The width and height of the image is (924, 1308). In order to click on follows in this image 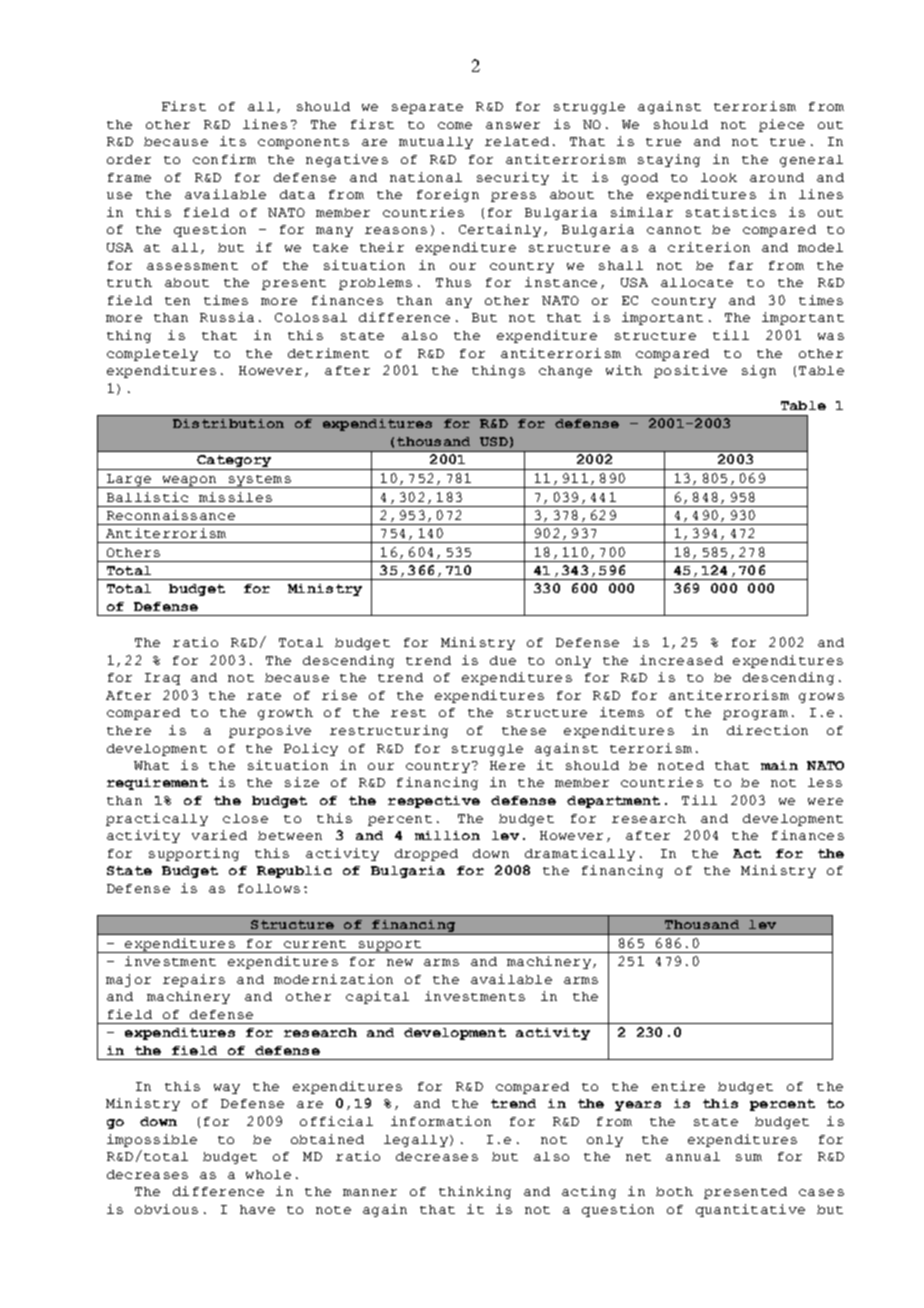, I will do `click(269, 888)`.
